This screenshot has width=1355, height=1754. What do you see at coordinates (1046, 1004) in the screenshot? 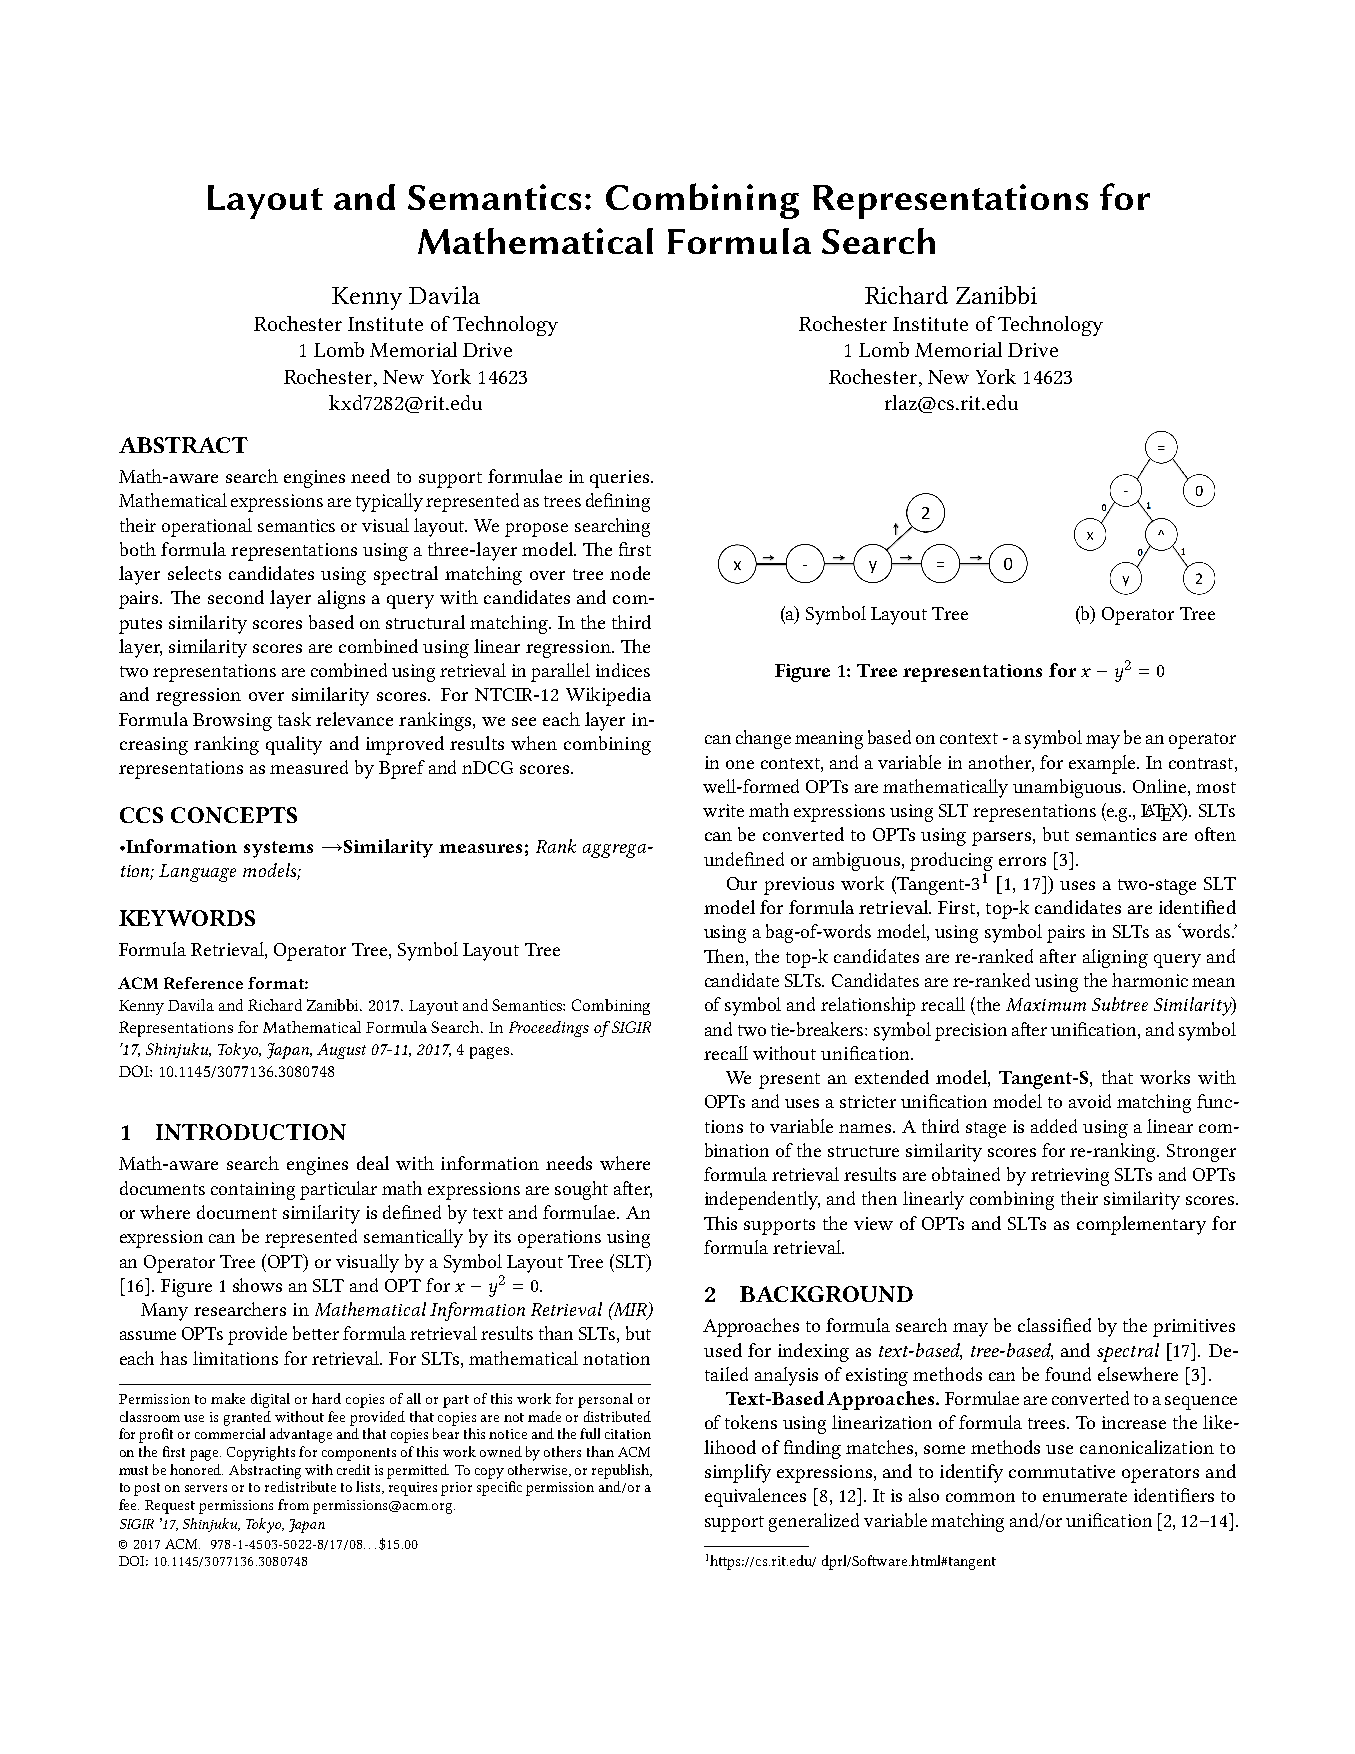
I see `Maximum` at bounding box center [1046, 1004].
